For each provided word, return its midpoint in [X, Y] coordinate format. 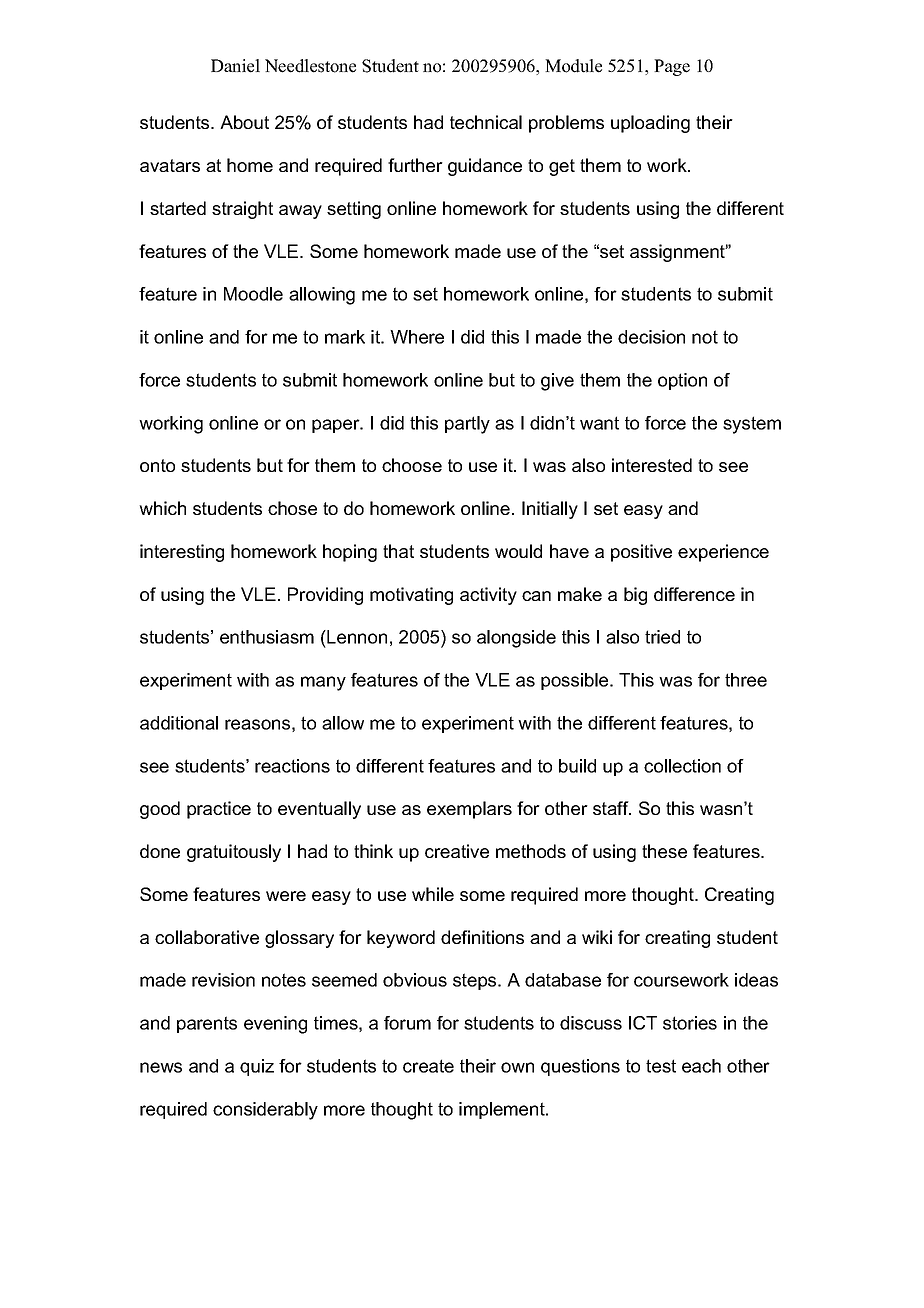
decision [651, 337]
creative [457, 851]
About [244, 122]
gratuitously [234, 853]
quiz [257, 1067]
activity [488, 596]
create [428, 1066]
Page [672, 67]
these [664, 851]
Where [417, 337]
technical [486, 122]
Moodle [253, 294]
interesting [182, 553]
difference [694, 594]
